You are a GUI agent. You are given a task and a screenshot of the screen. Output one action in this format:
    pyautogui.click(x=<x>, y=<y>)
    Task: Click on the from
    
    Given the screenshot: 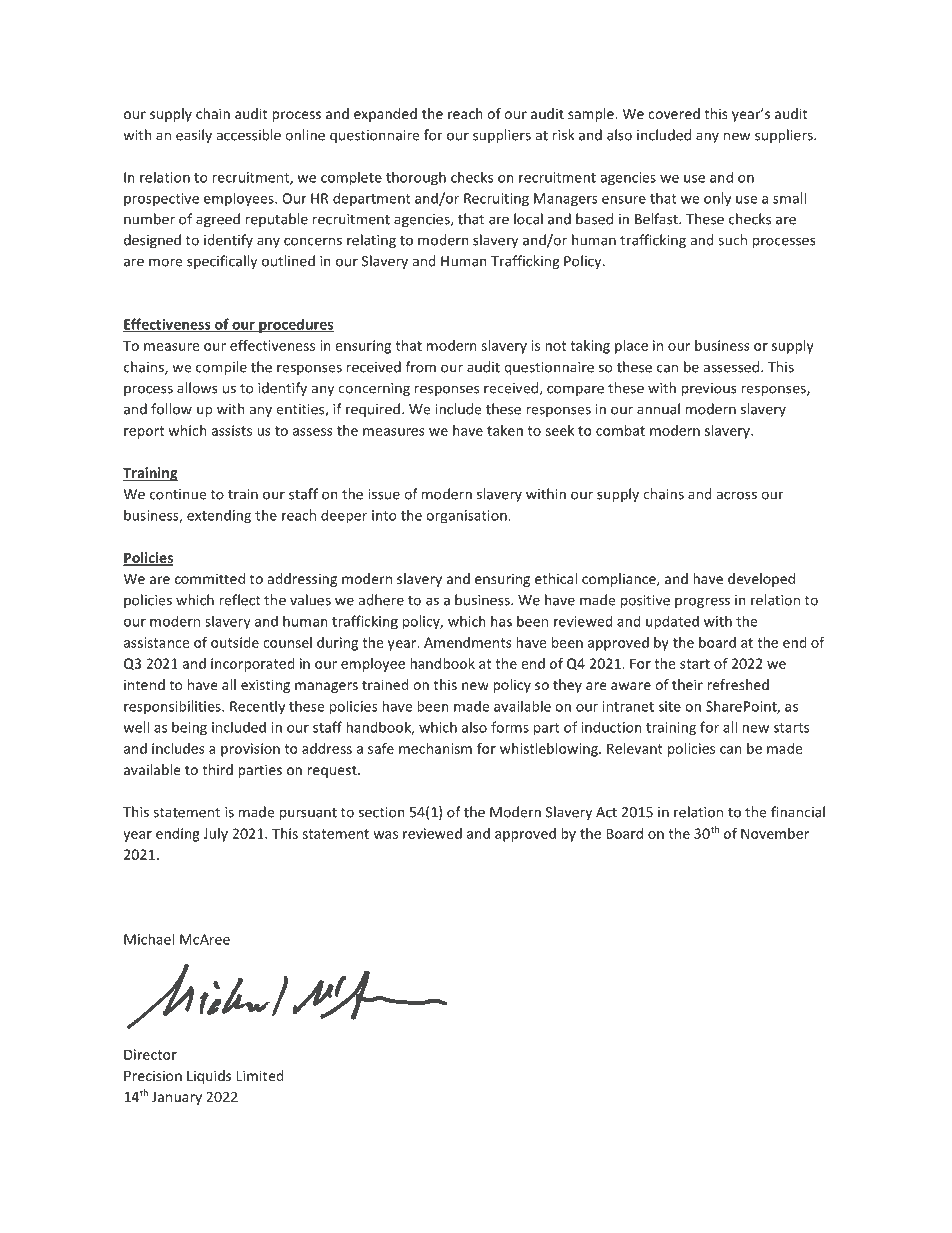 What is the action you would take?
    pyautogui.click(x=421, y=367)
